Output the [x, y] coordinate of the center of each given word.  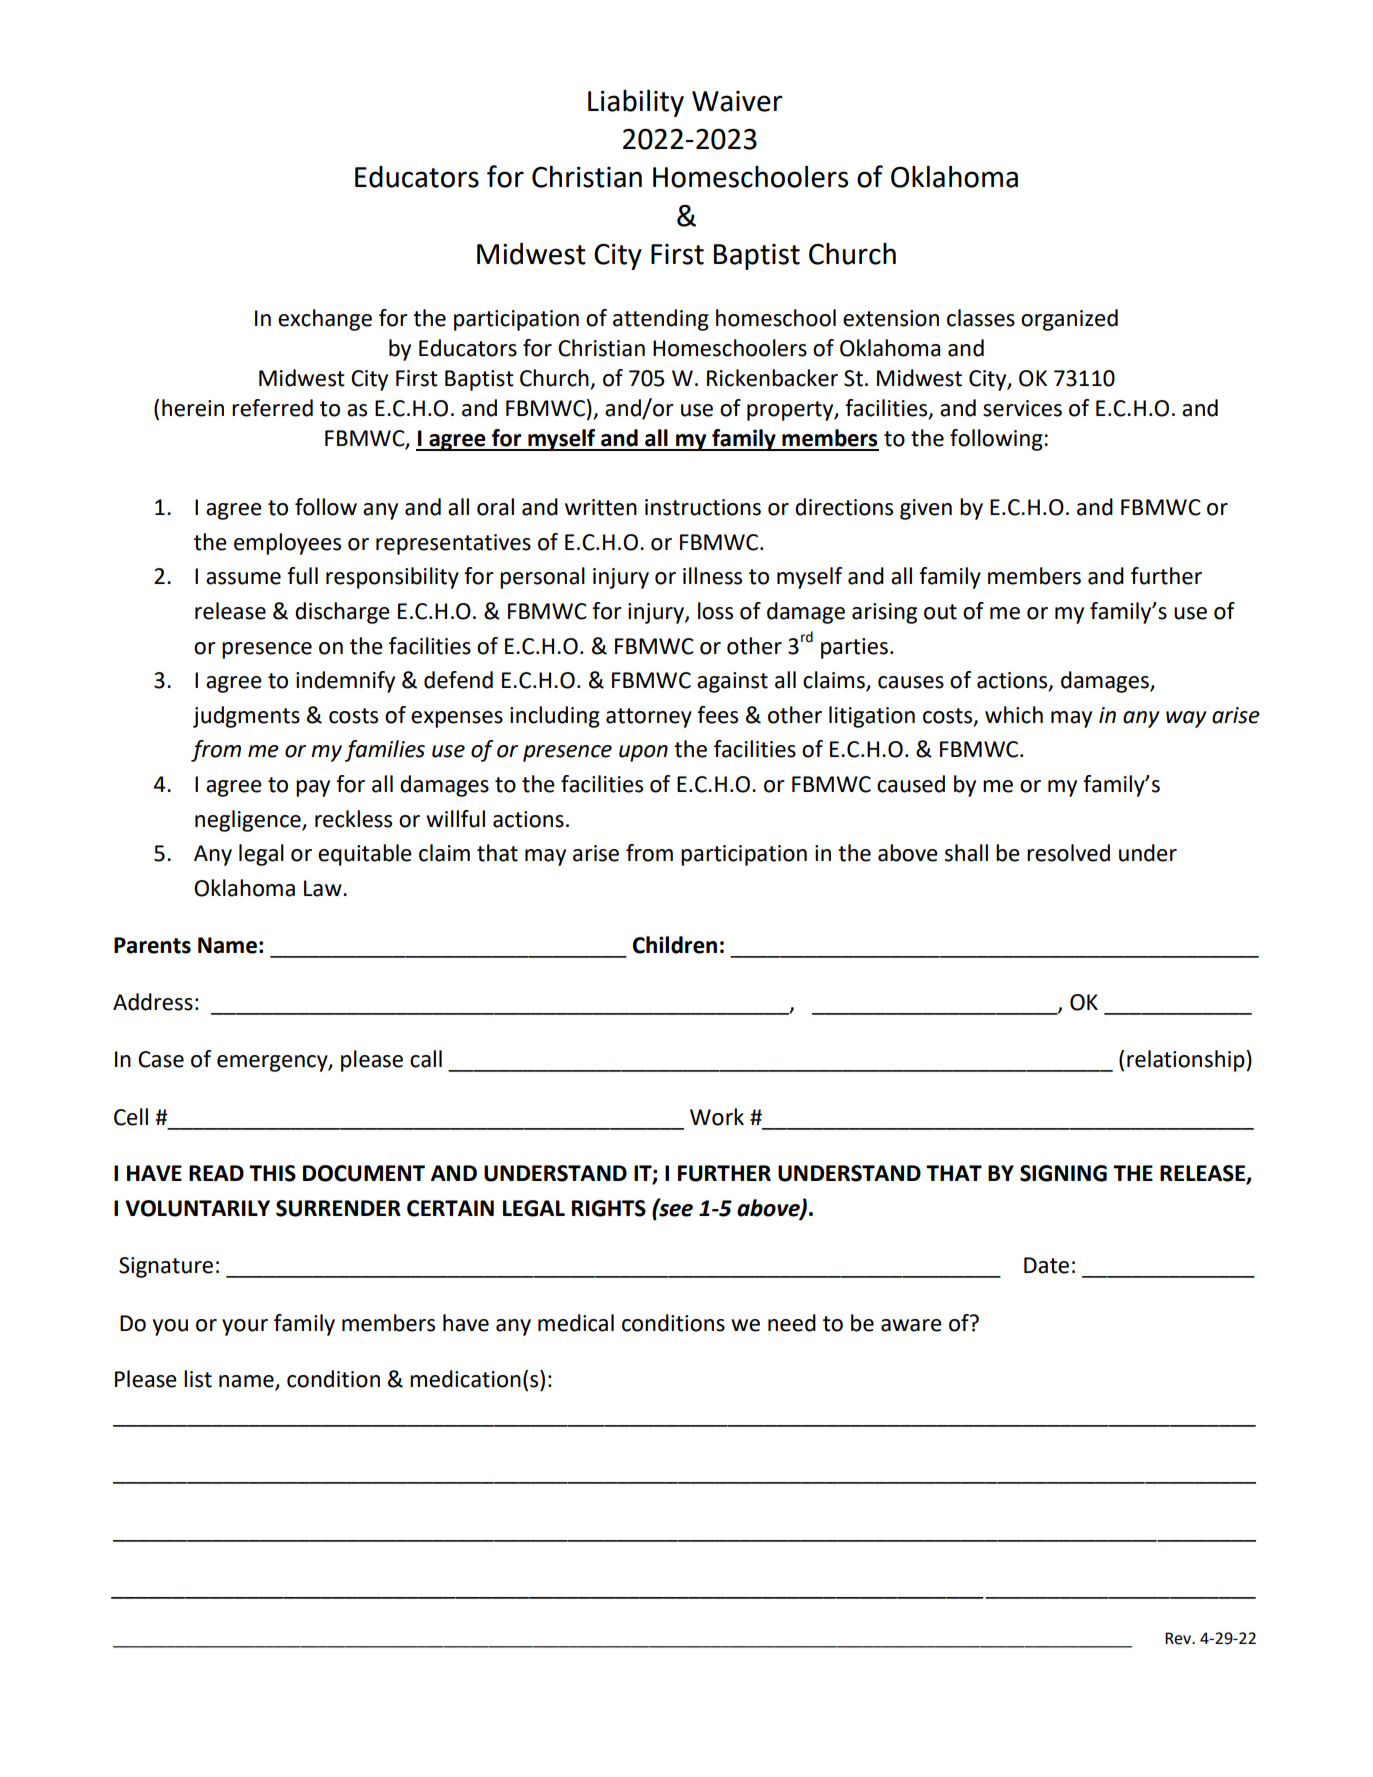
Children [675, 945]
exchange [325, 320]
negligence [249, 821]
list [198, 1379]
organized [1069, 320]
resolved [1068, 853]
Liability [636, 103]
